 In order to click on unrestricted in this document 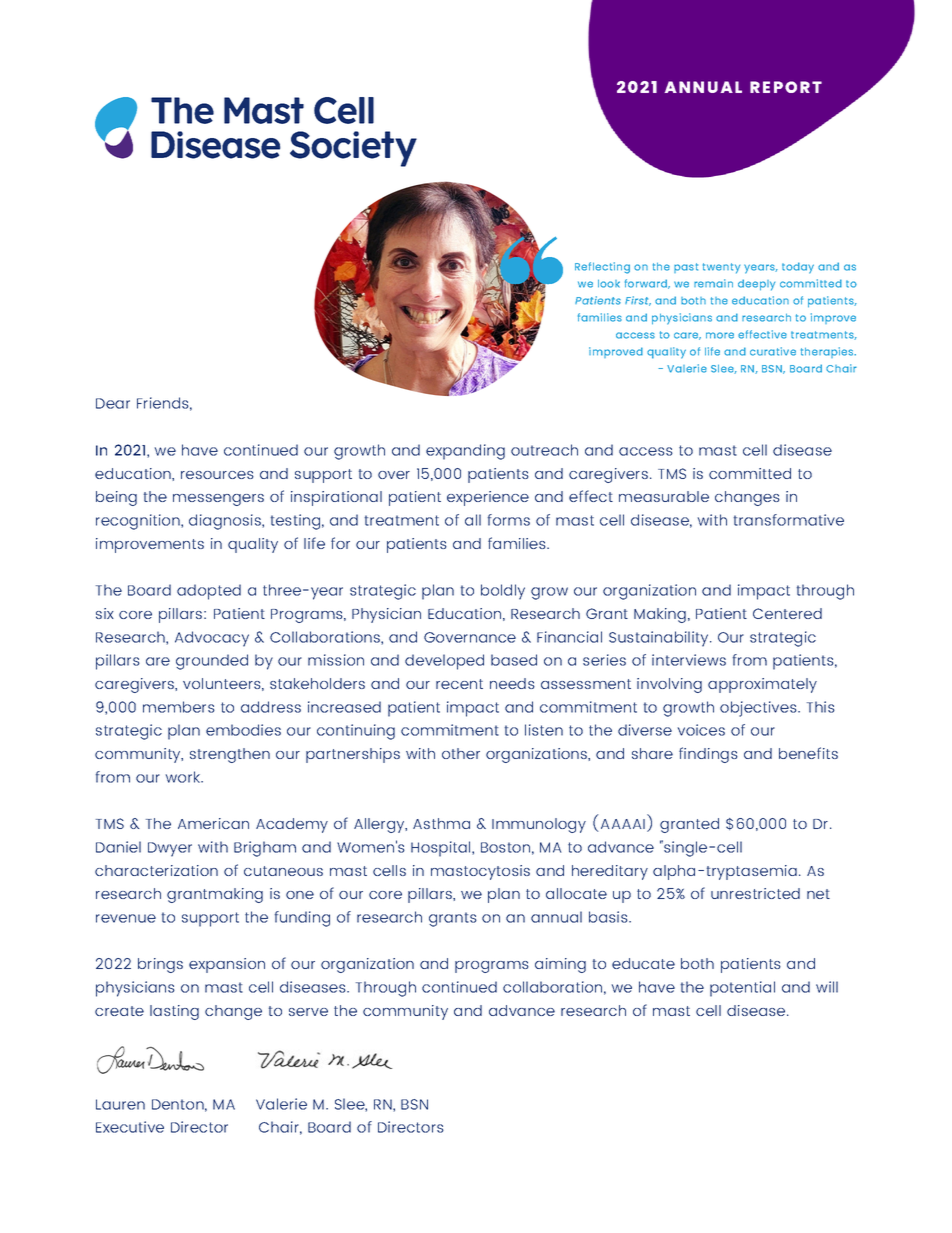, I will do `click(755, 893)`.
